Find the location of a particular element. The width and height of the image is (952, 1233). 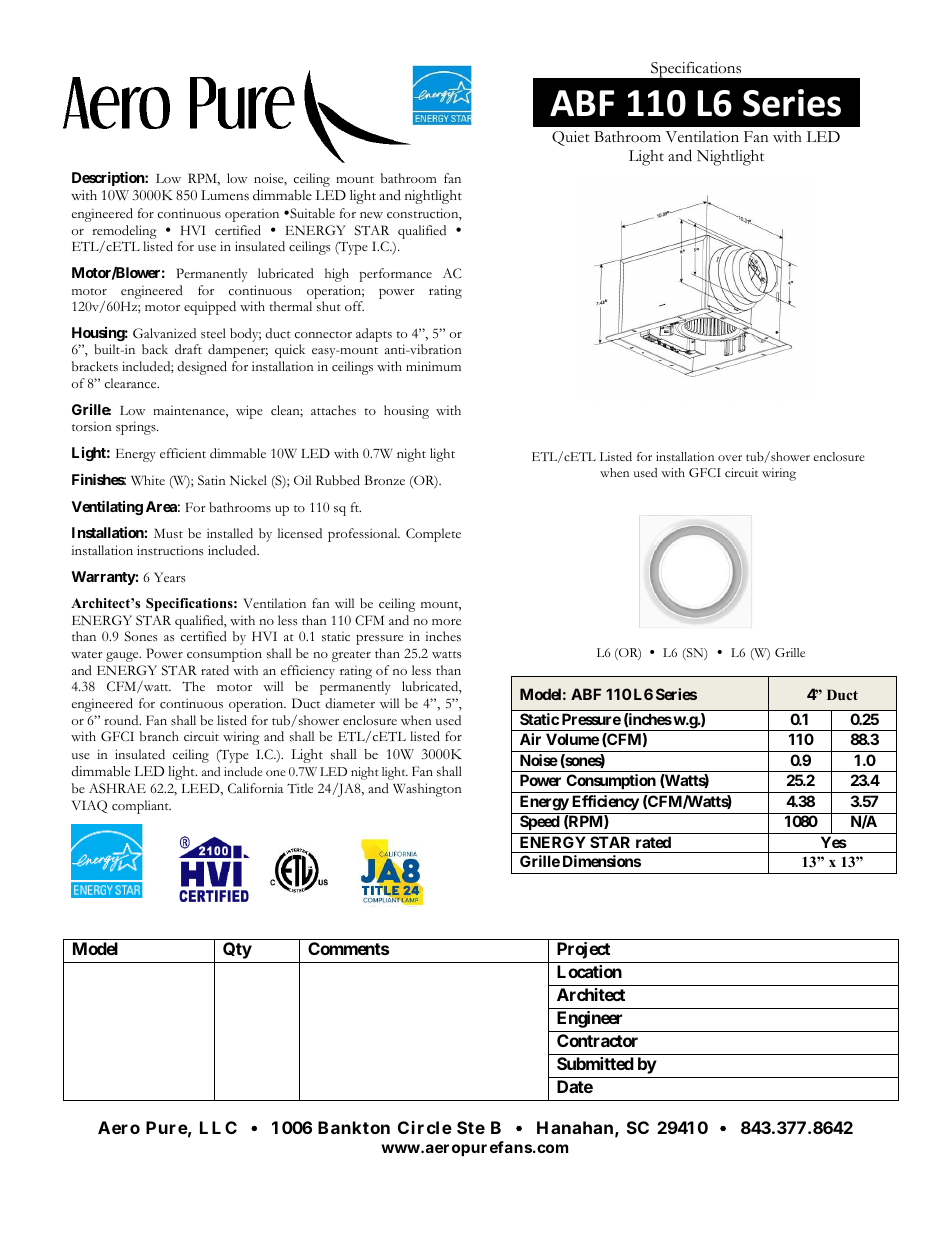

new is located at coordinates (371, 215).
